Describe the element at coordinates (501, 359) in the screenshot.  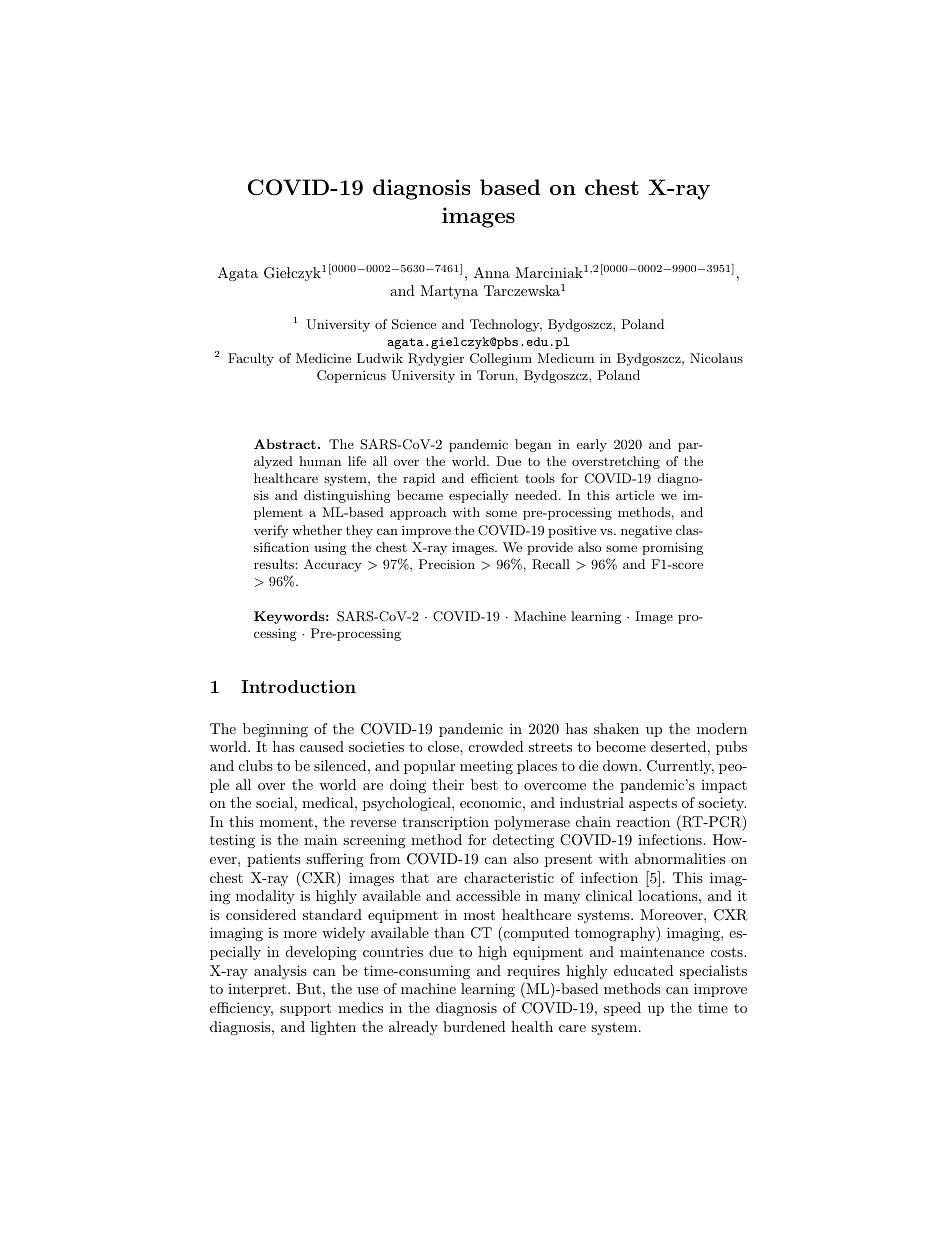
I see `Collegium` at that location.
